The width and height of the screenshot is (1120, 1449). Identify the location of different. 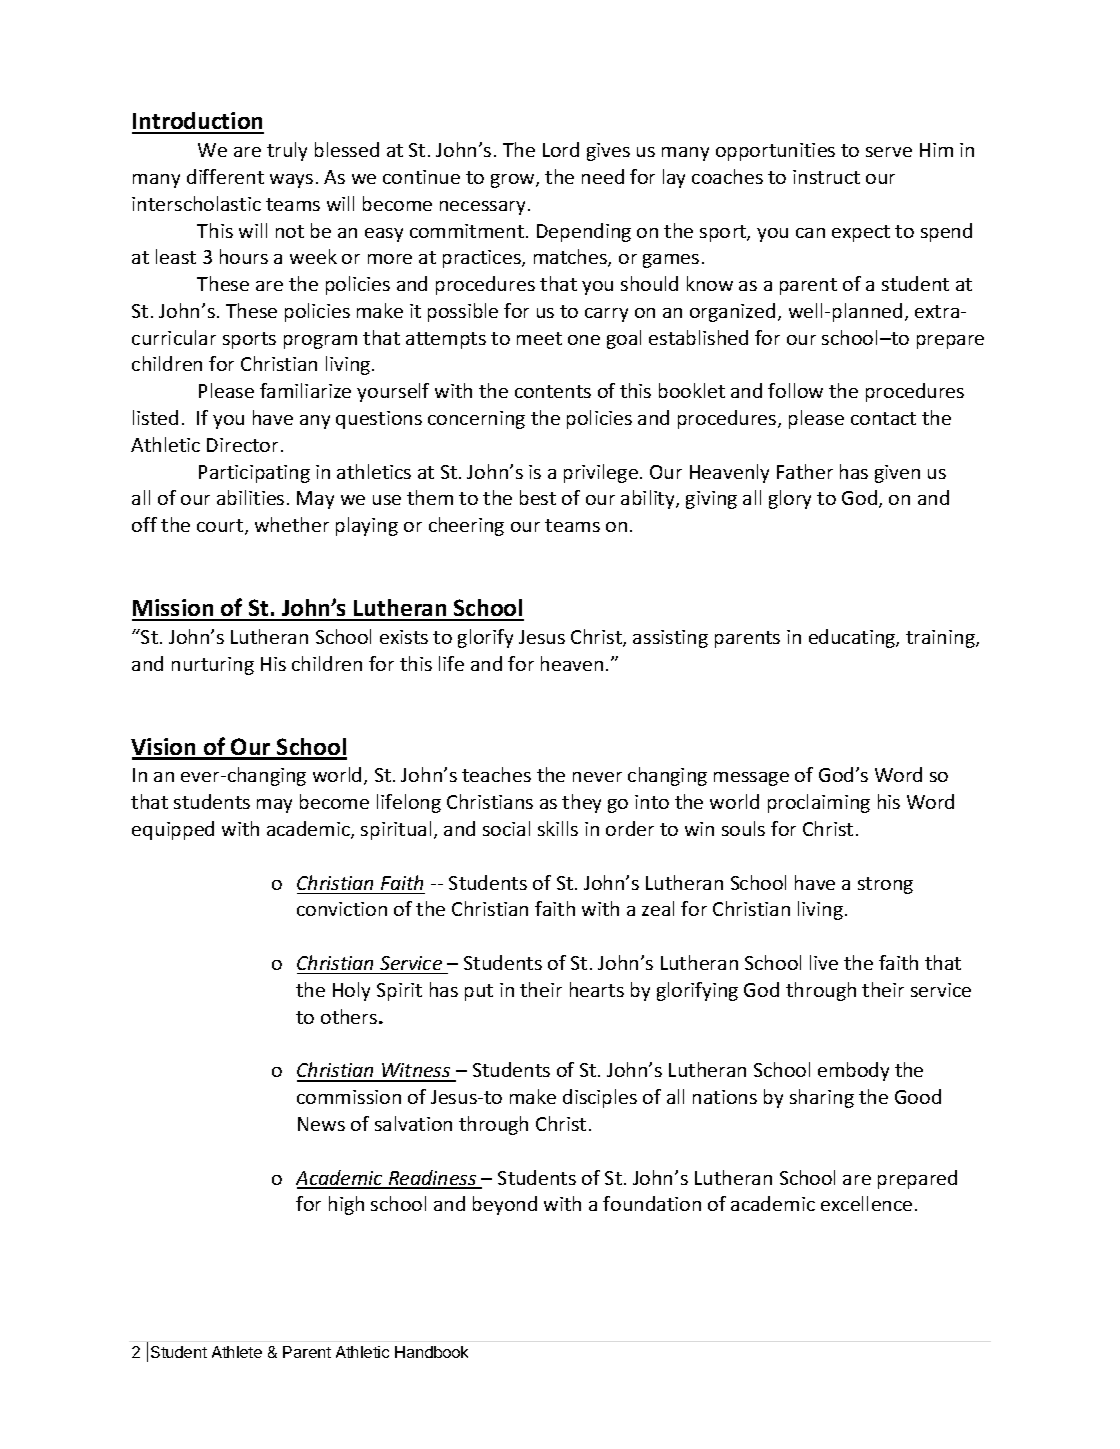
(225, 176).
